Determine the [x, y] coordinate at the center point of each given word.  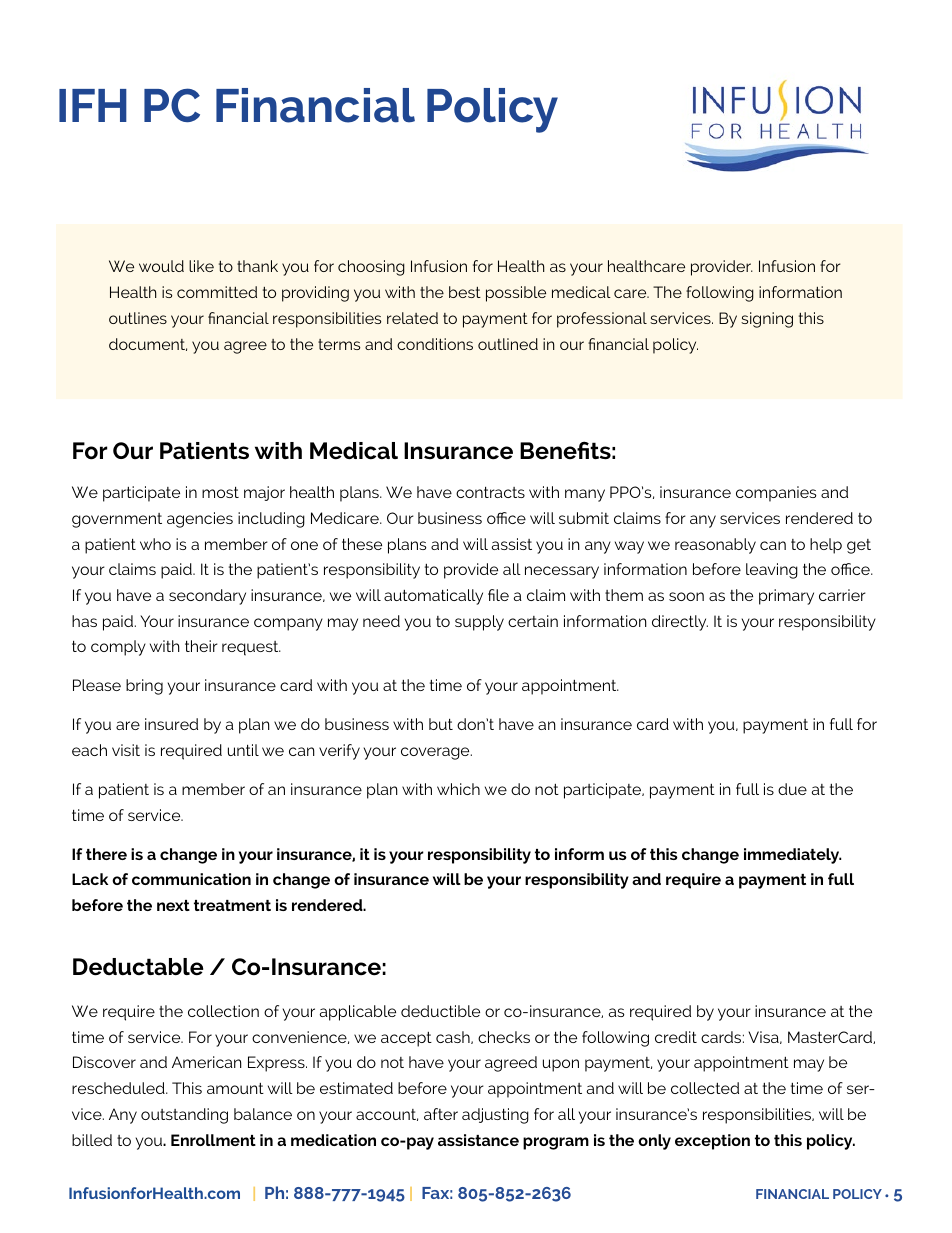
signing [767, 320]
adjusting [495, 1116]
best [465, 292]
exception [712, 1142]
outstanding [184, 1116]
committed [217, 292]
